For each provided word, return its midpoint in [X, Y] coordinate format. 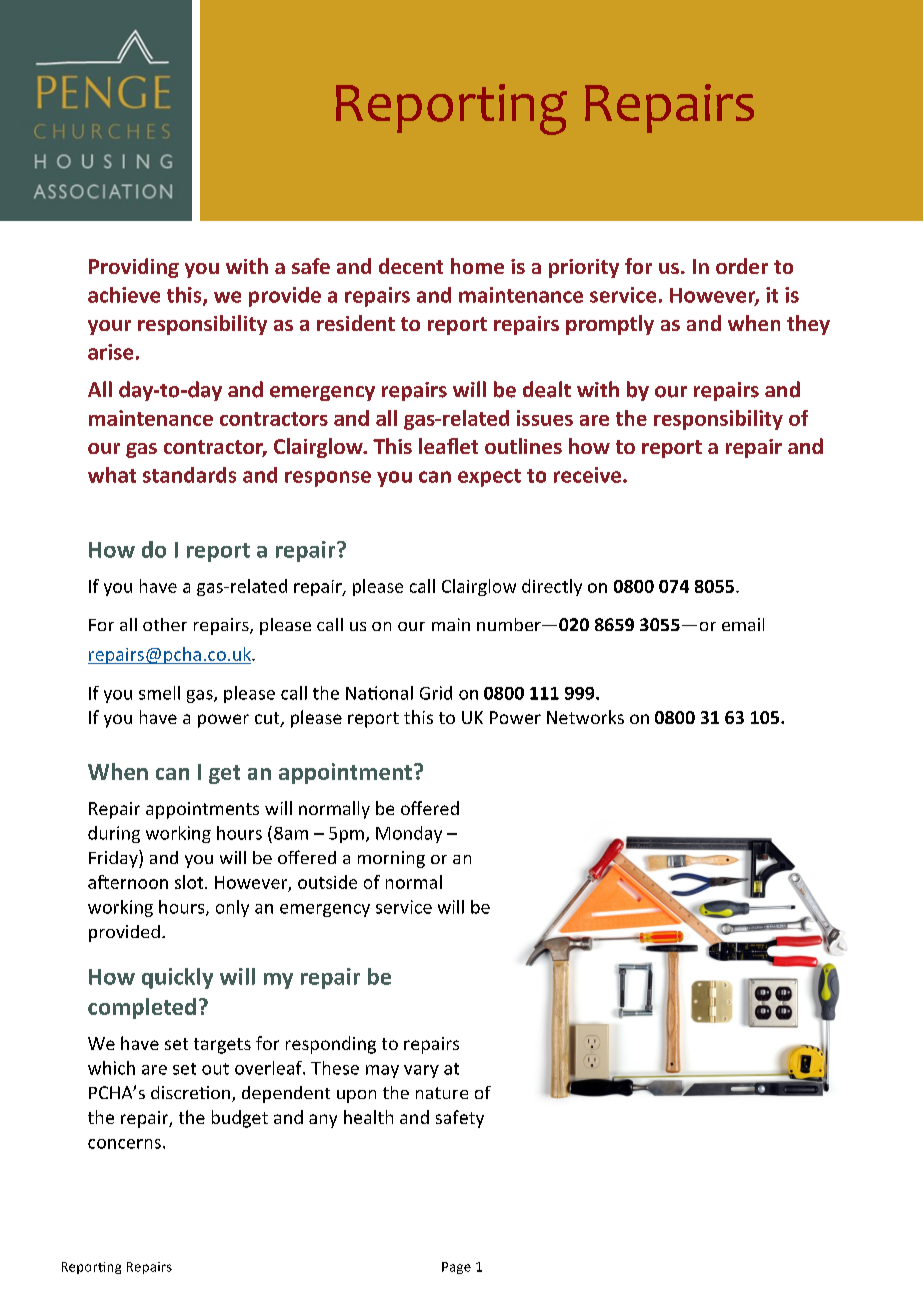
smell [159, 693]
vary [421, 1071]
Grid [436, 693]
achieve [124, 295]
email [743, 624]
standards [189, 475]
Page [456, 1268]
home [477, 266]
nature [442, 1093]
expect [489, 478]
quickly [177, 978]
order [742, 266]
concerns [124, 1144]
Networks [585, 717]
